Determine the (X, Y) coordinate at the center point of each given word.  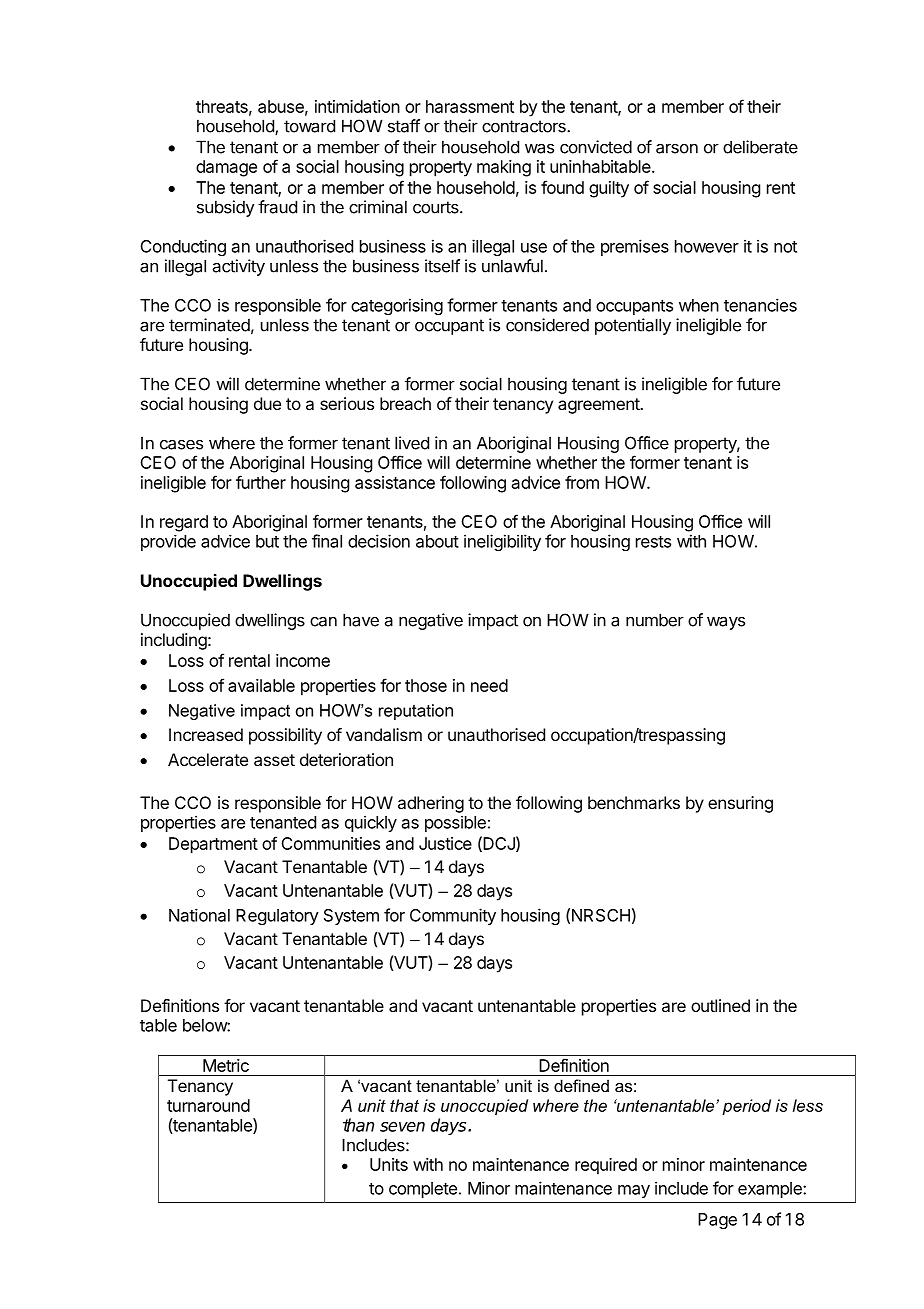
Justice (445, 843)
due (267, 403)
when (699, 305)
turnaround (208, 1105)
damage (226, 168)
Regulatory (277, 917)
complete (423, 1190)
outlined (720, 1005)
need (489, 685)
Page (717, 1221)
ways (726, 623)
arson (677, 148)
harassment (470, 106)
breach (405, 403)
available (261, 685)
